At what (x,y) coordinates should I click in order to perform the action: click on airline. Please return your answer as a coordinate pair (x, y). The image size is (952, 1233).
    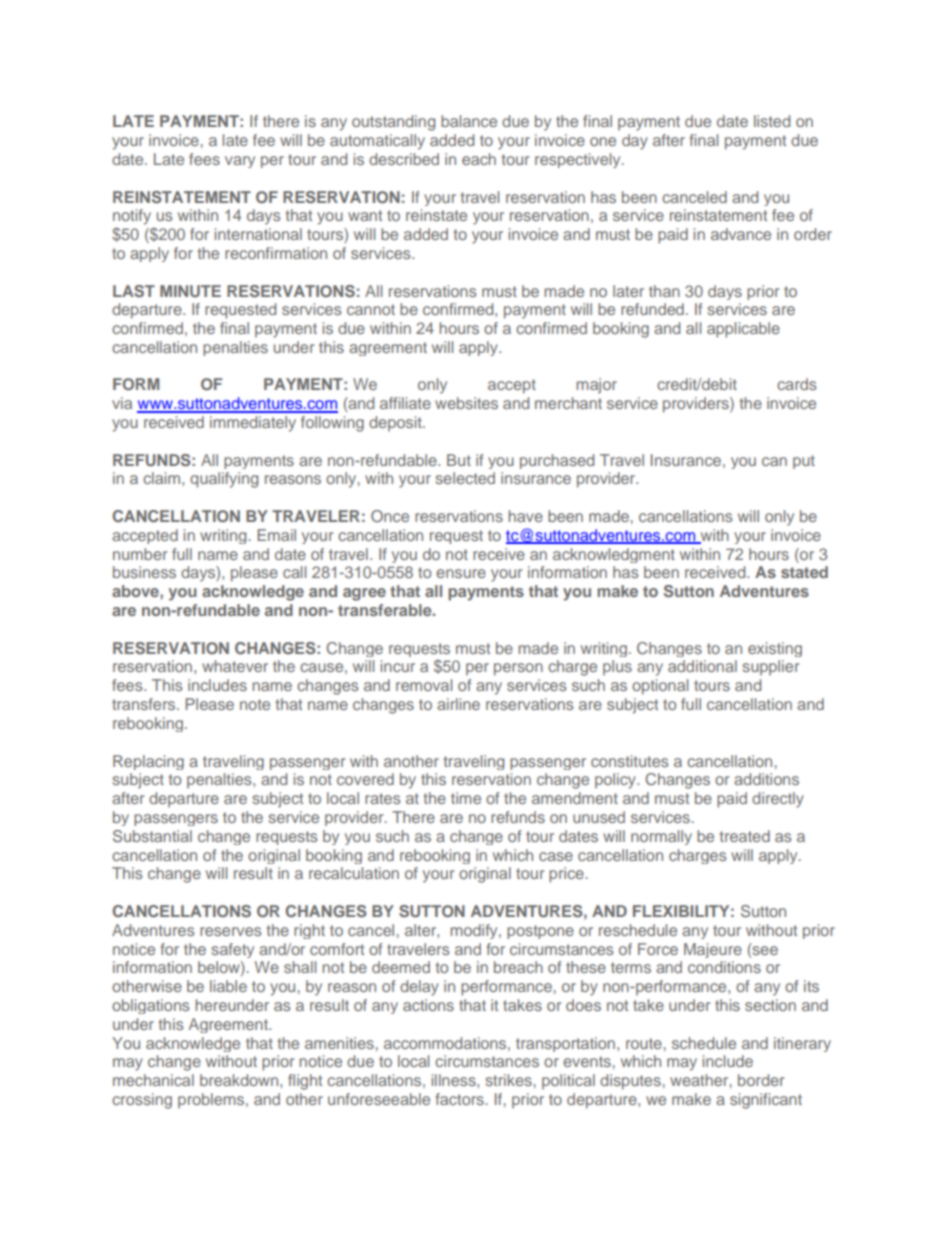
    Looking at the image, I should click on (458, 704).
